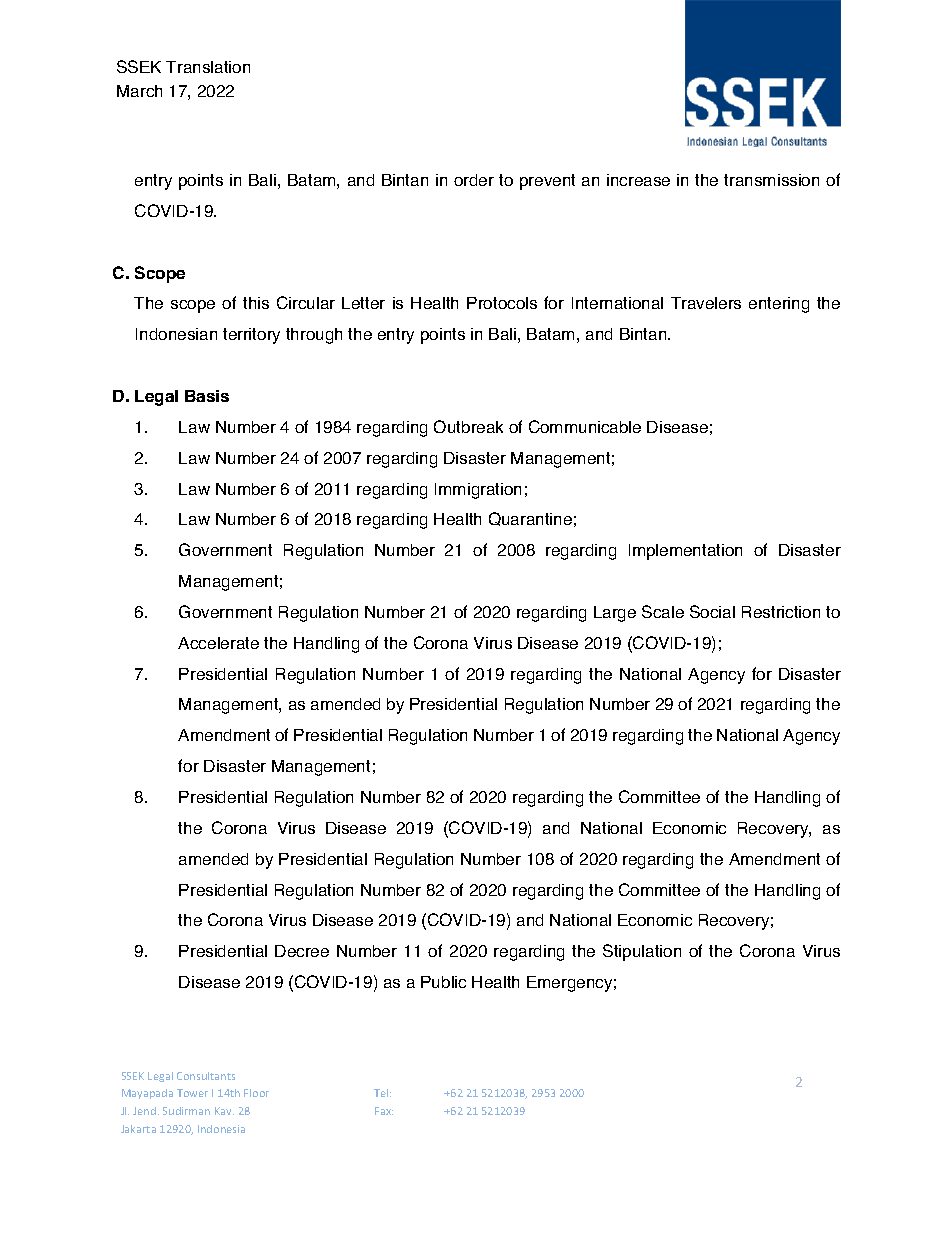 The image size is (952, 1233). I want to click on Social, so click(712, 611).
